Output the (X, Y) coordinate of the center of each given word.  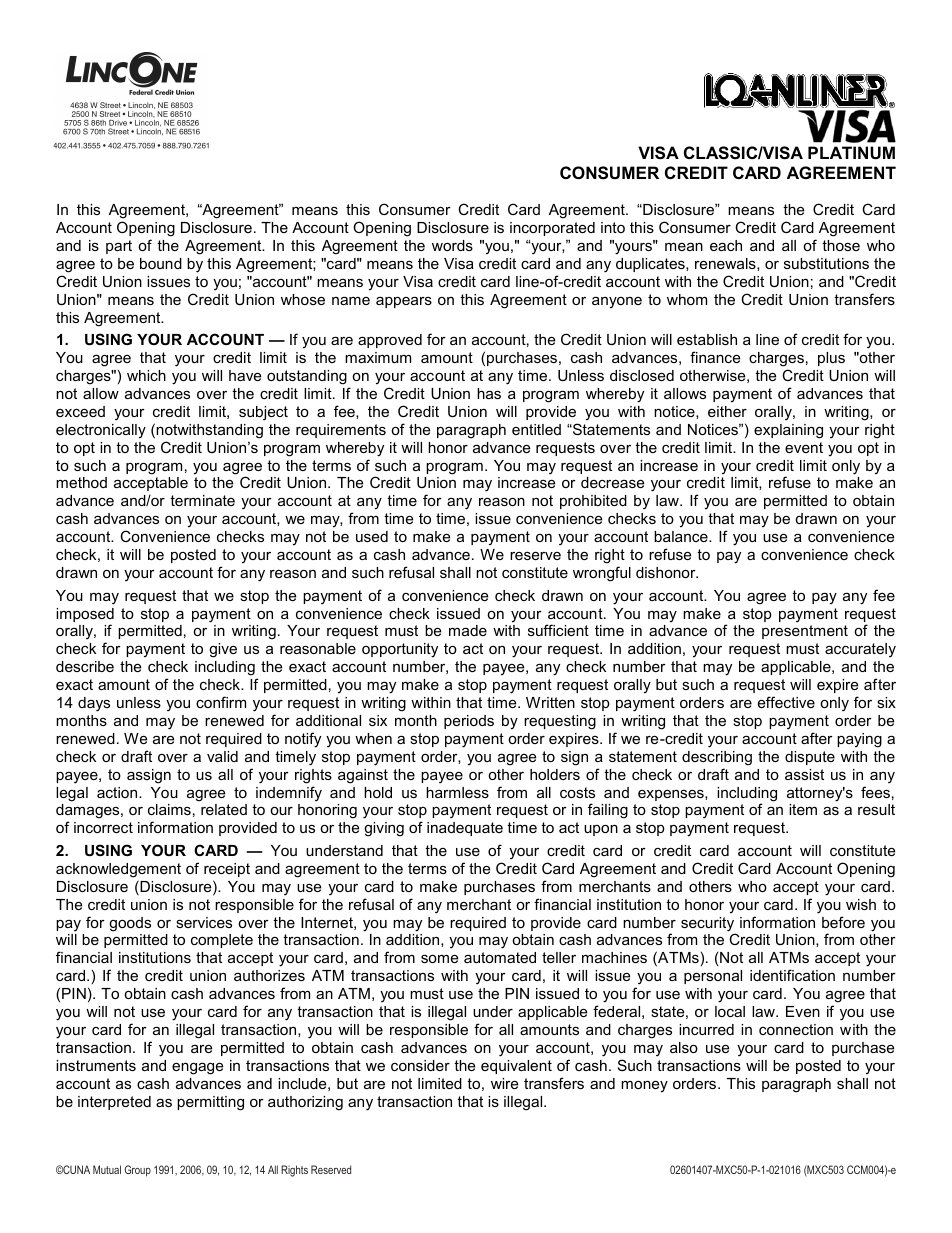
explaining (788, 431)
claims (169, 809)
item (803, 809)
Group (138, 1171)
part (119, 247)
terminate (202, 500)
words (452, 245)
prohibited (593, 502)
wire (504, 1083)
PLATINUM (851, 152)
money (644, 1086)
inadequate (465, 829)
